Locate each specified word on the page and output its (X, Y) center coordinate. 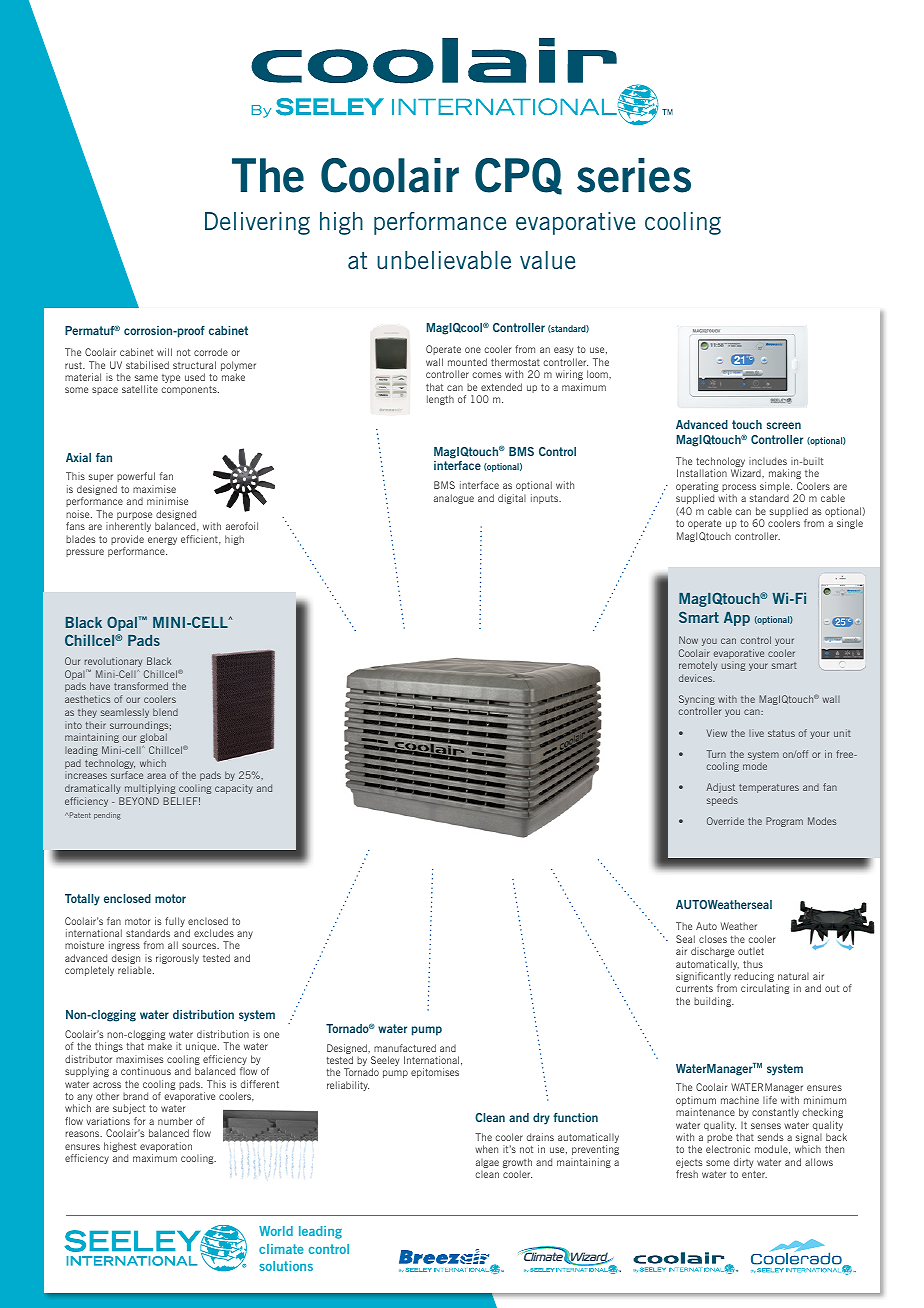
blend (165, 712)
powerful (136, 477)
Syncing (697, 701)
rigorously (177, 959)
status (781, 733)
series (634, 175)
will (164, 352)
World (276, 1231)
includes (768, 461)
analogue (454, 499)
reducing (754, 978)
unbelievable (444, 260)
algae (487, 1163)
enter (754, 1174)
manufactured (405, 1048)
